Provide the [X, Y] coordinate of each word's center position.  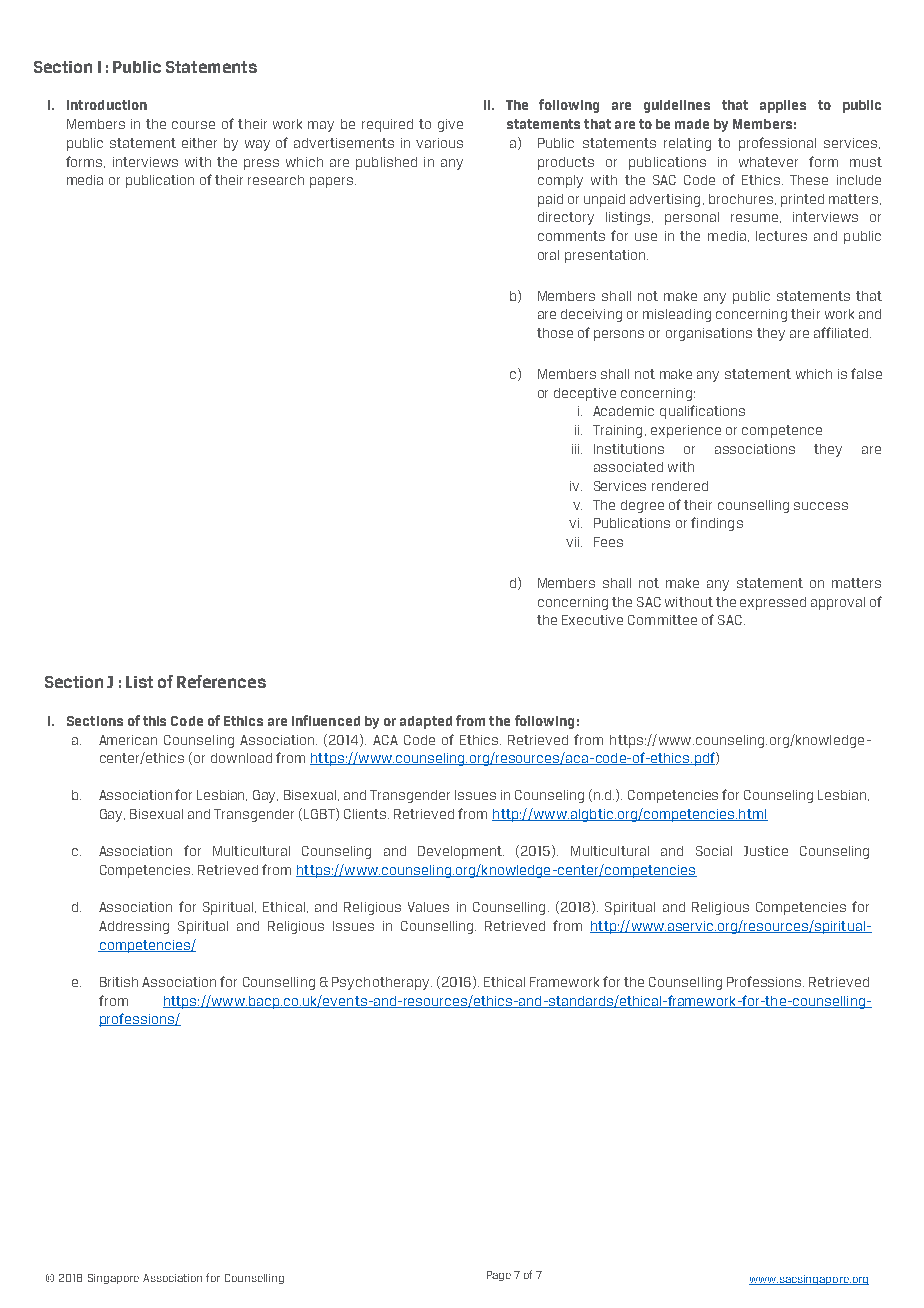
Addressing [134, 927]
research [276, 180]
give [450, 125]
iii [577, 449]
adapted [426, 722]
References [221, 681]
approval [838, 603]
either [199, 143]
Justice [766, 851]
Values [428, 907]
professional [777, 144]
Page [499, 1276]
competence [782, 431]
